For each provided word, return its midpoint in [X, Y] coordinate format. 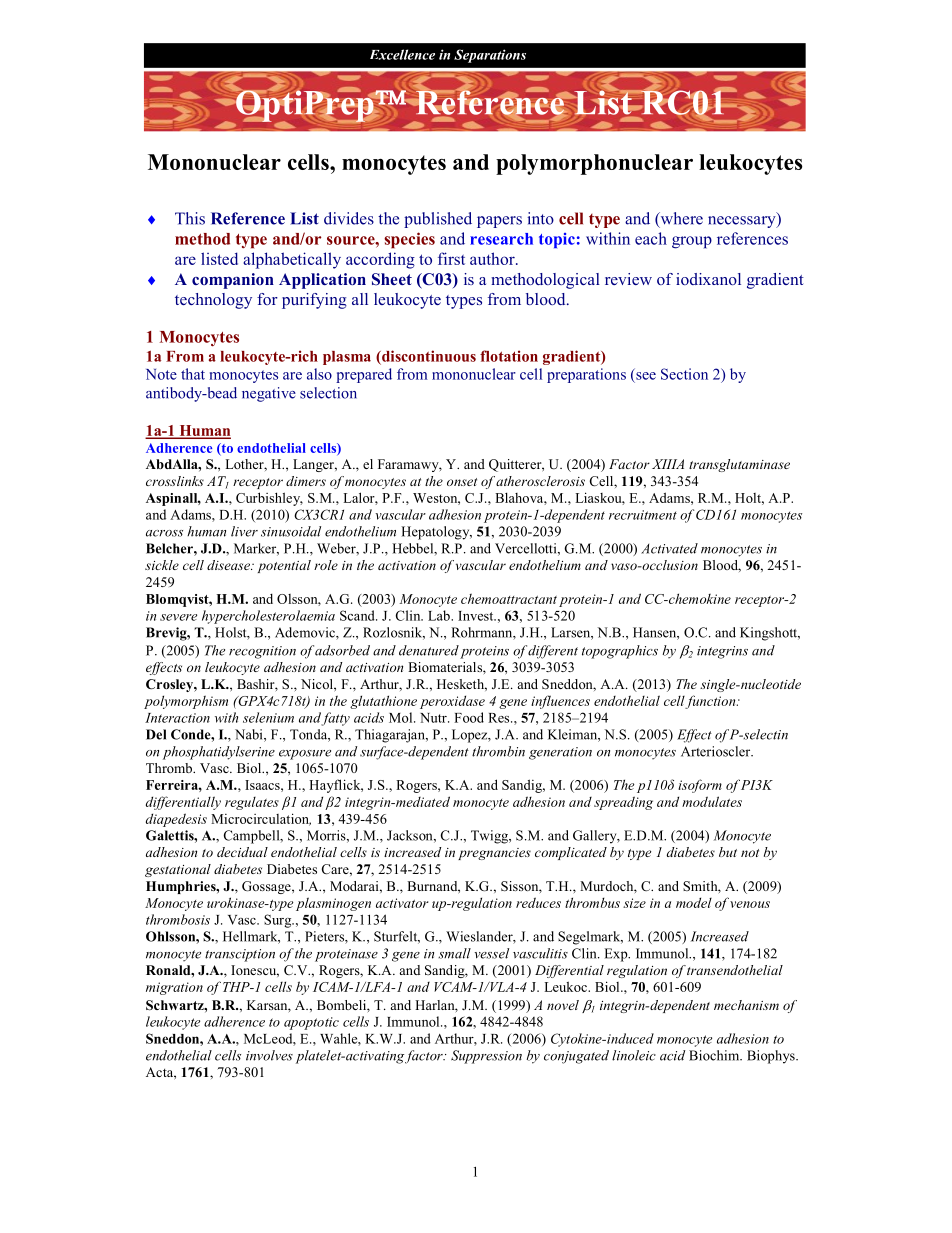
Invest [477, 616]
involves [269, 1055]
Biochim [715, 1055]
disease [229, 565]
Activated [669, 548]
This [190, 218]
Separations [490, 56]
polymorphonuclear [594, 164]
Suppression [486, 1057]
